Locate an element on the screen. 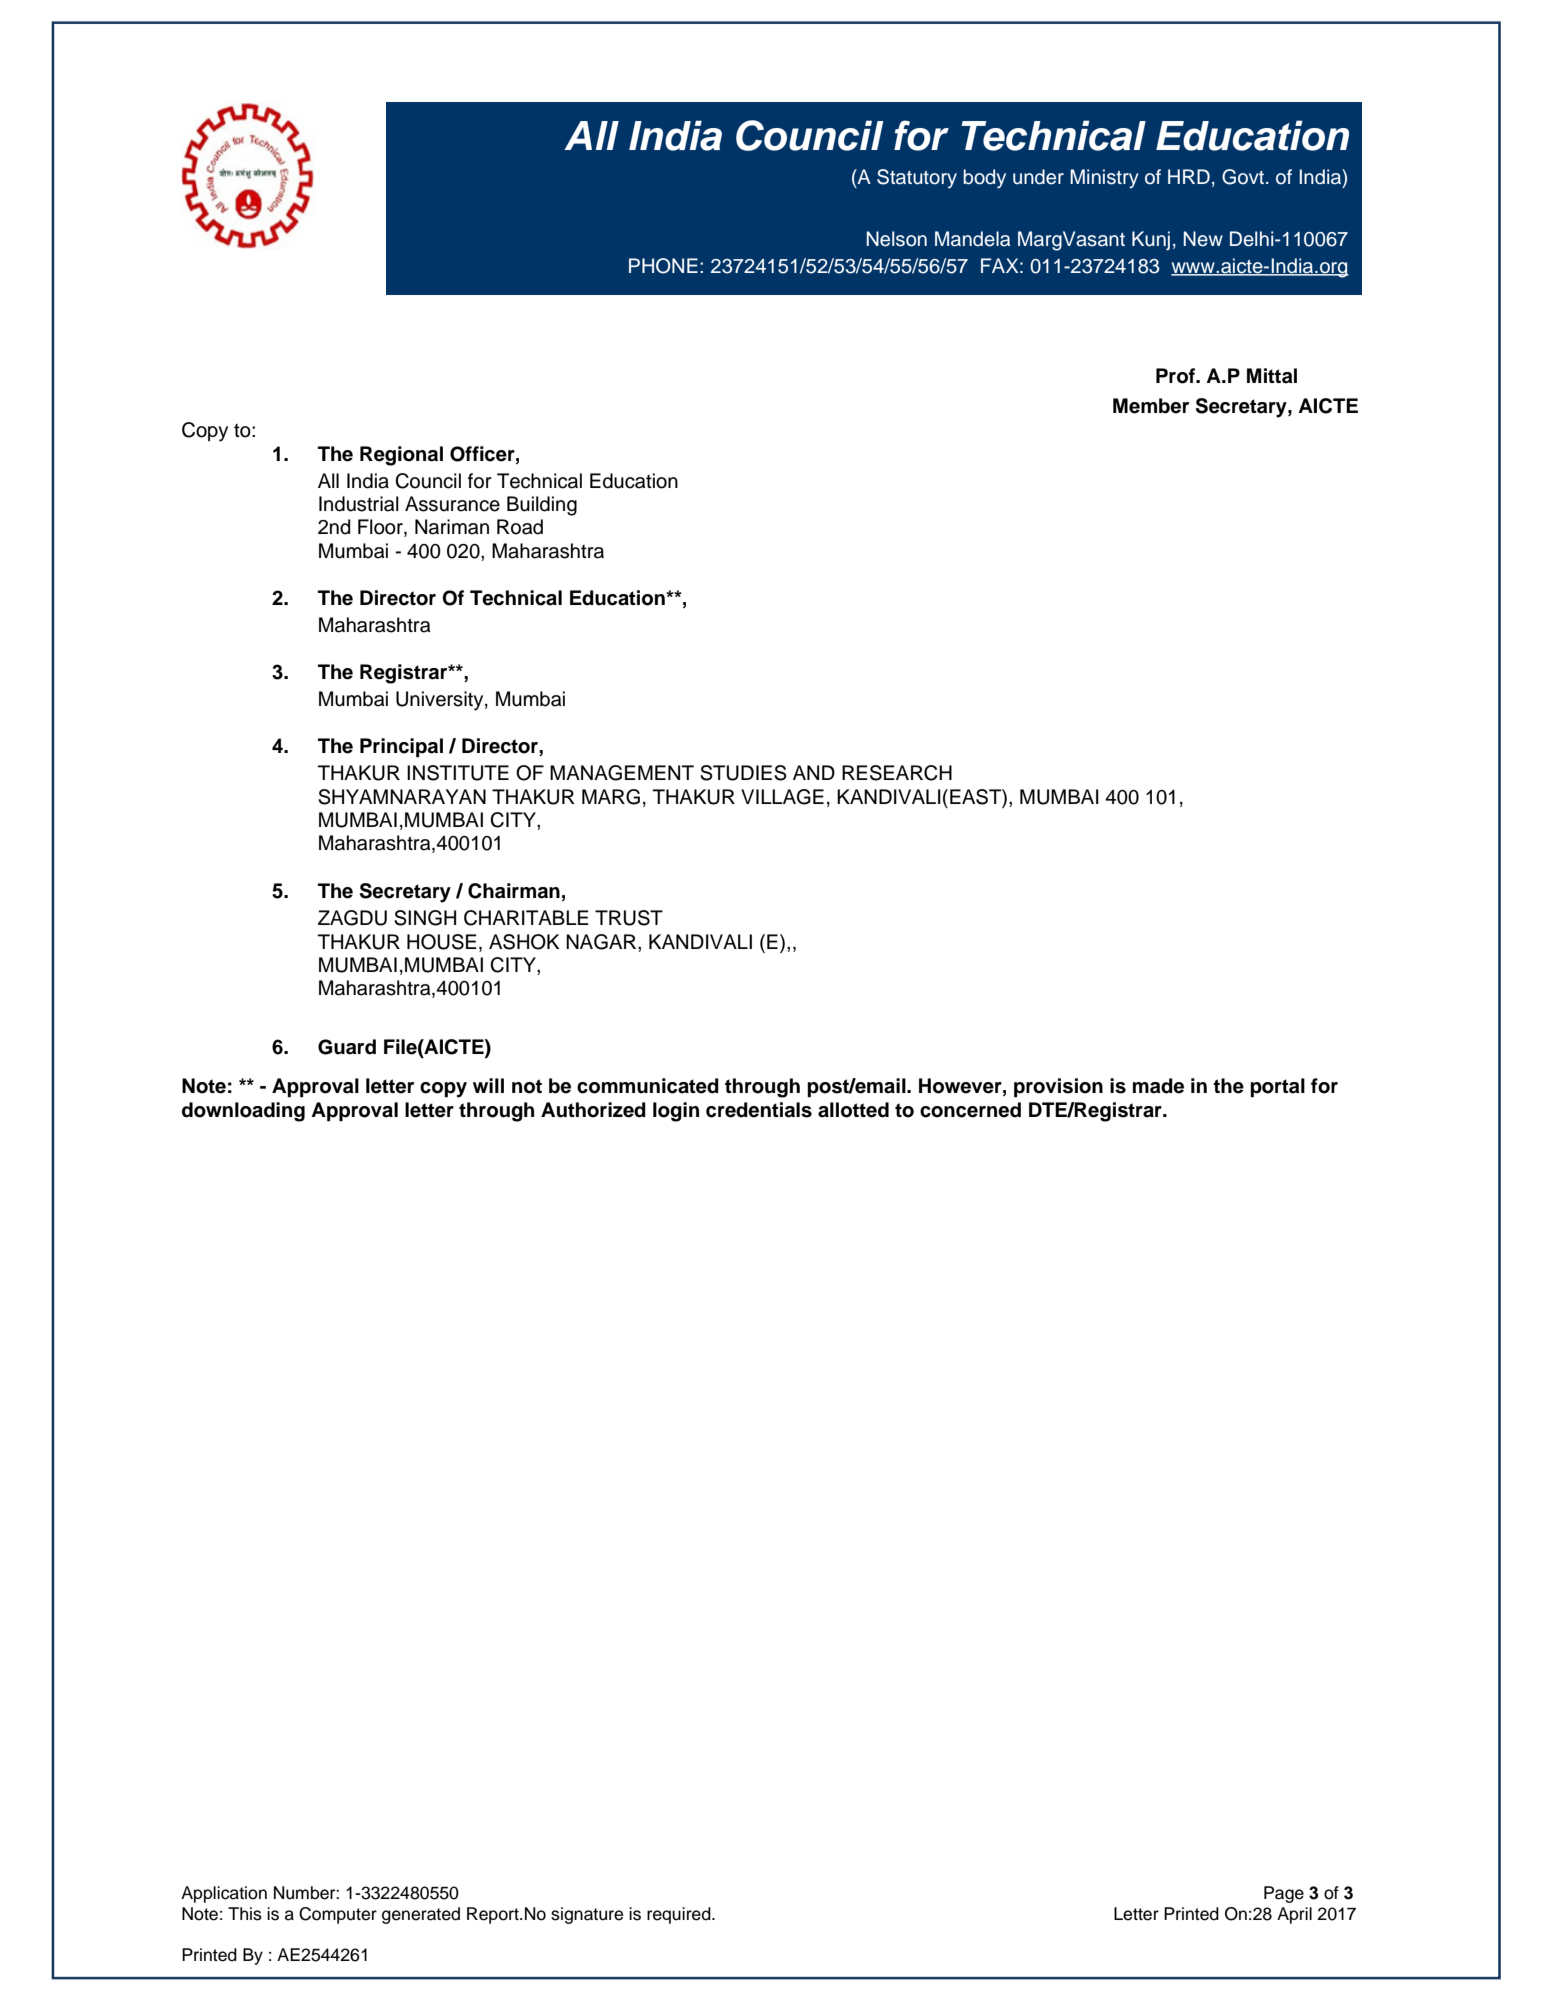 Image resolution: width=1543 pixels, height=1997 pixels. Kunj is located at coordinates (1151, 240).
